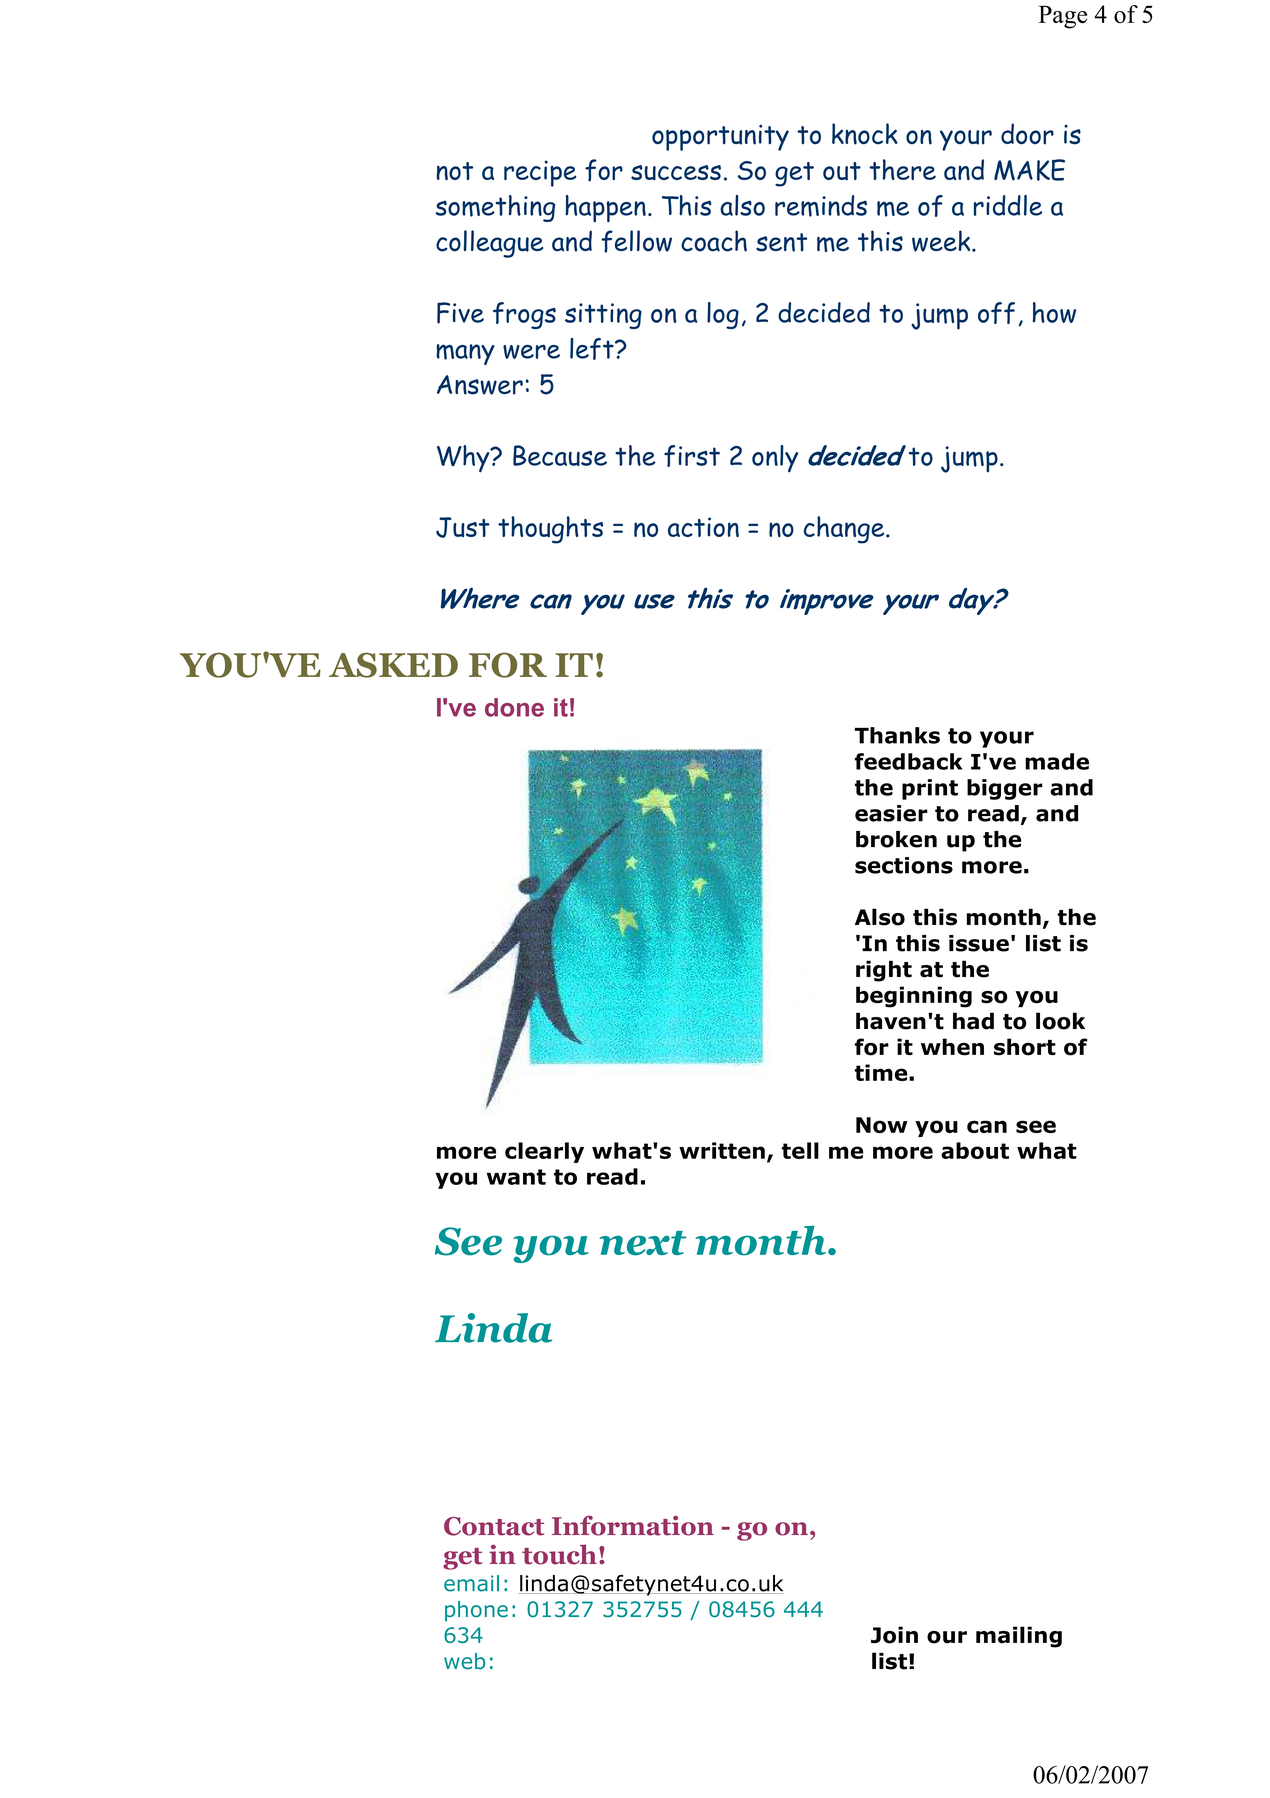 Image resolution: width=1270 pixels, height=1798 pixels. Describe the element at coordinates (1027, 134) in the screenshot. I see `door` at that location.
